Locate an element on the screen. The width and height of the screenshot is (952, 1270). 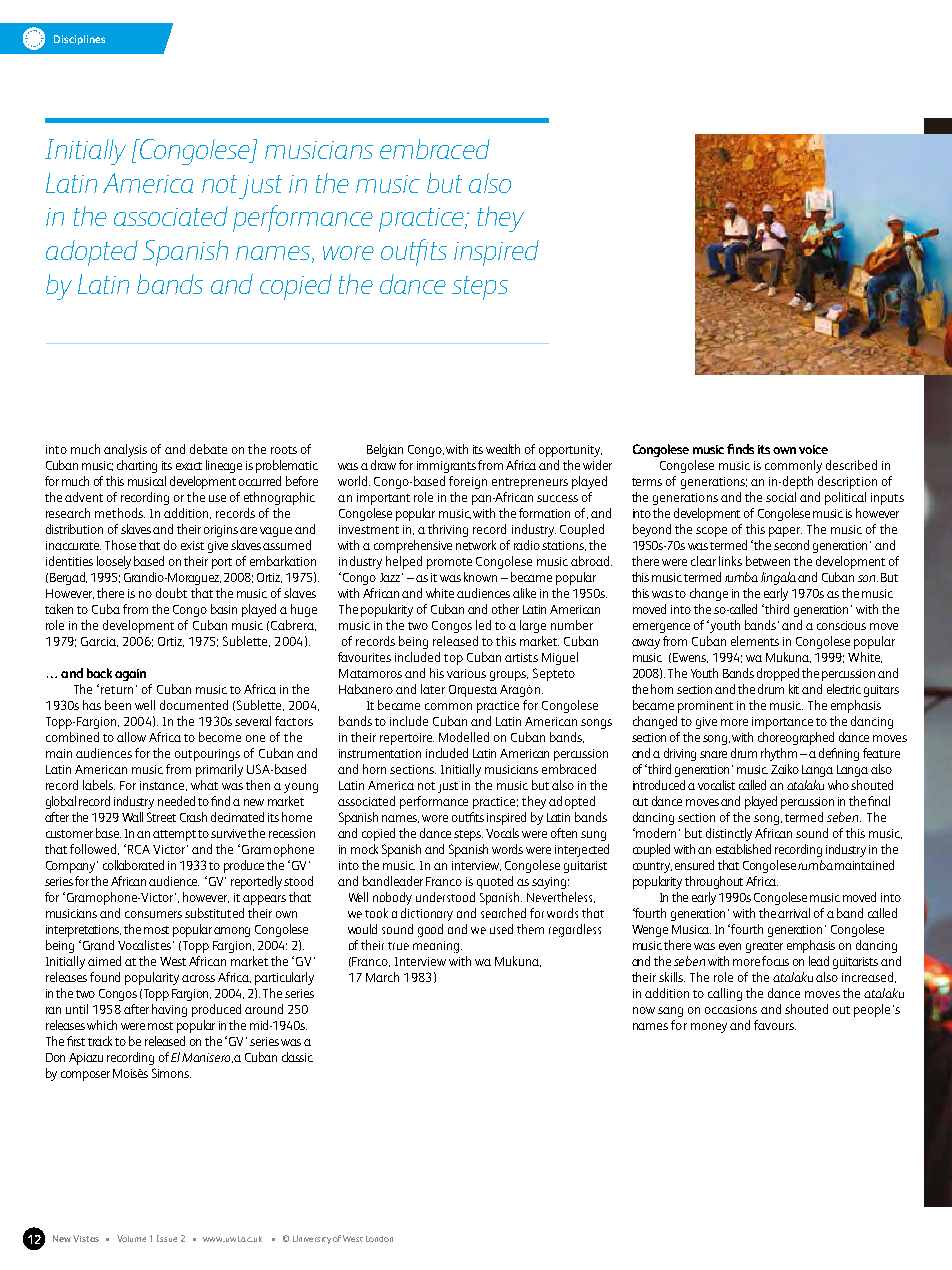
London is located at coordinates (379, 1239).
